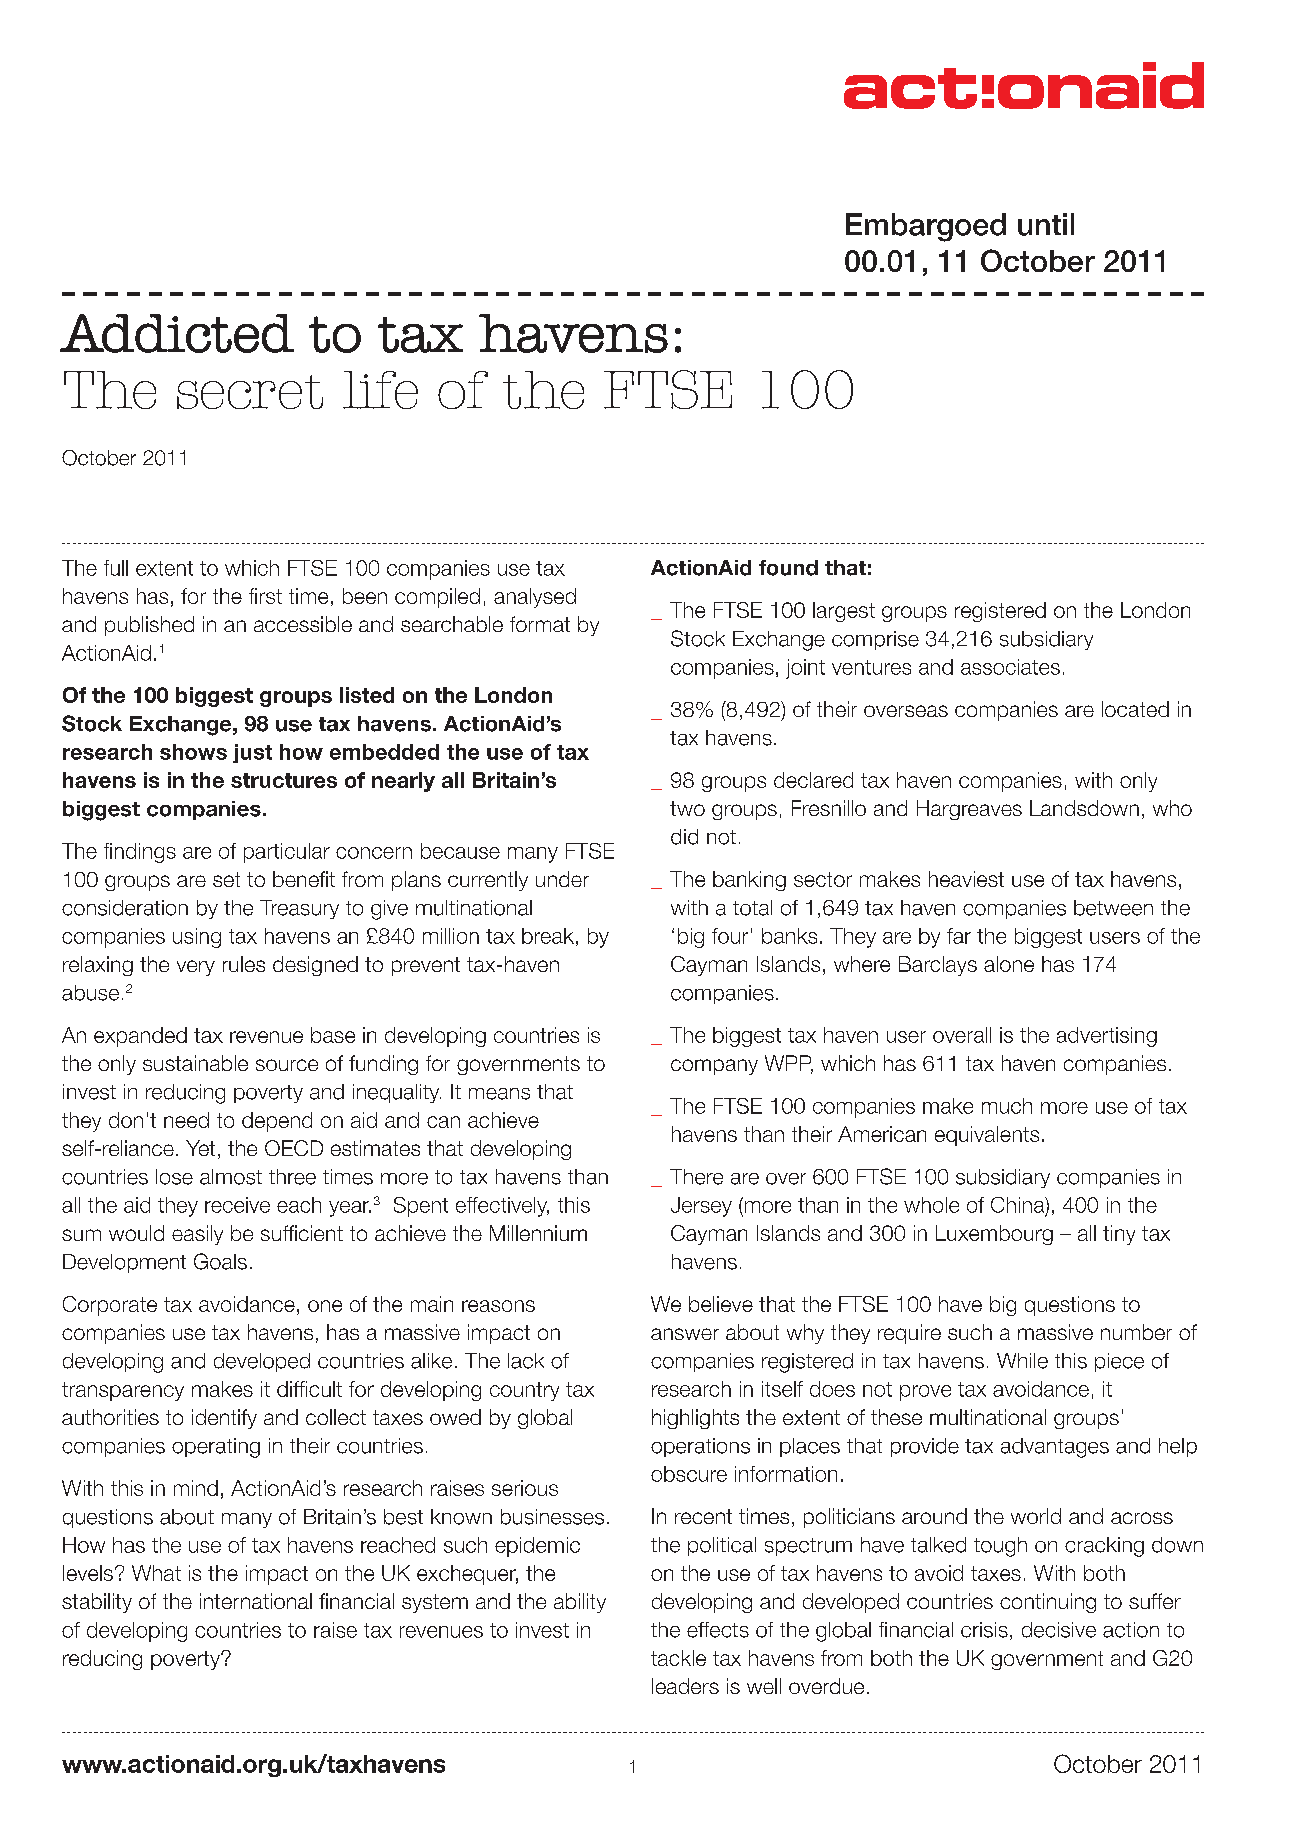  Describe the element at coordinates (177, 333) in the screenshot. I see `Addicted` at that location.
